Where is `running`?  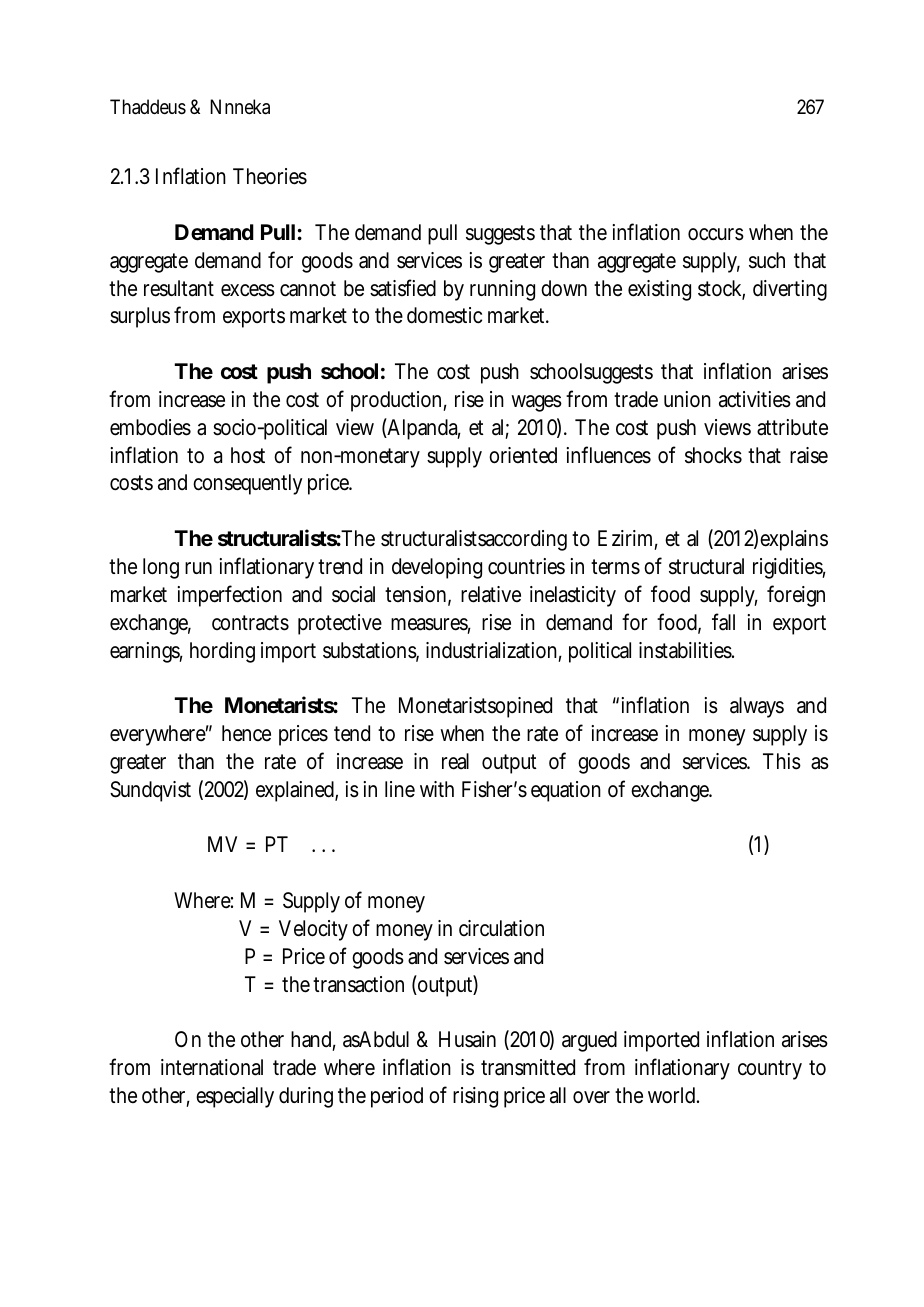 running is located at coordinates (502, 290).
